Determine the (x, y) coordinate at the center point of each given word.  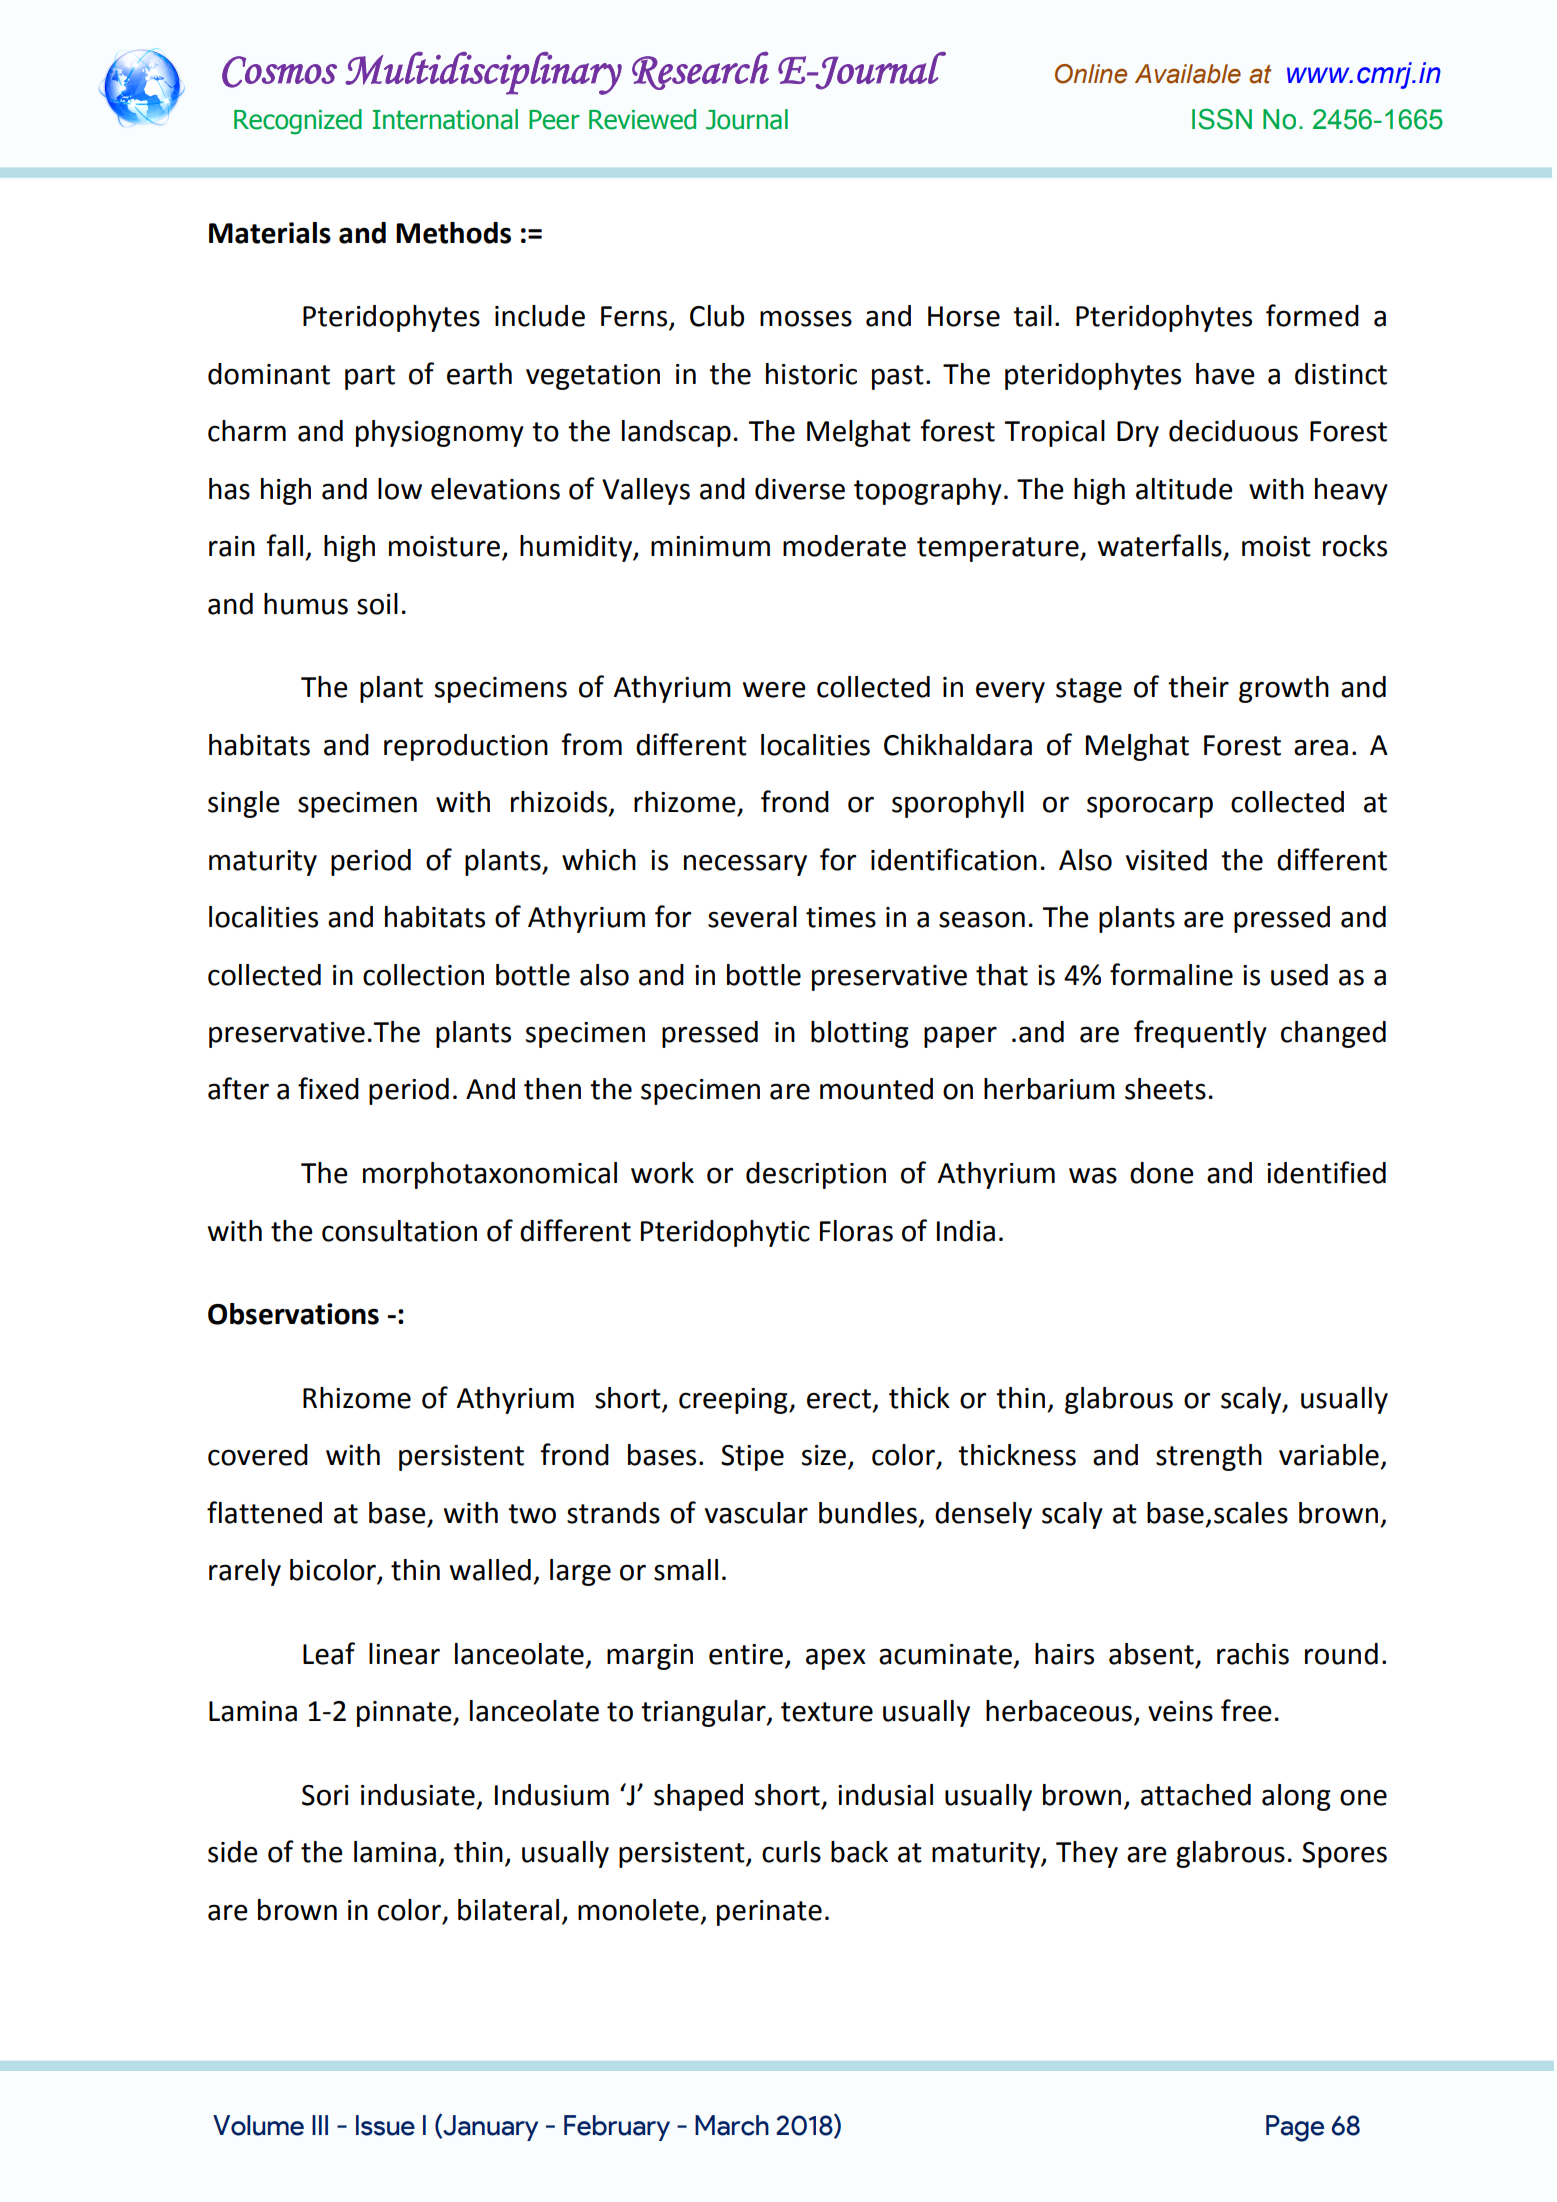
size (824, 1455)
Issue (385, 2125)
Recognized (298, 122)
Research (700, 70)
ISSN (1222, 119)
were (774, 689)
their (1198, 687)
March (732, 2125)
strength (1209, 1457)
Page (1295, 2128)
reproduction (466, 747)
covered (258, 1455)
